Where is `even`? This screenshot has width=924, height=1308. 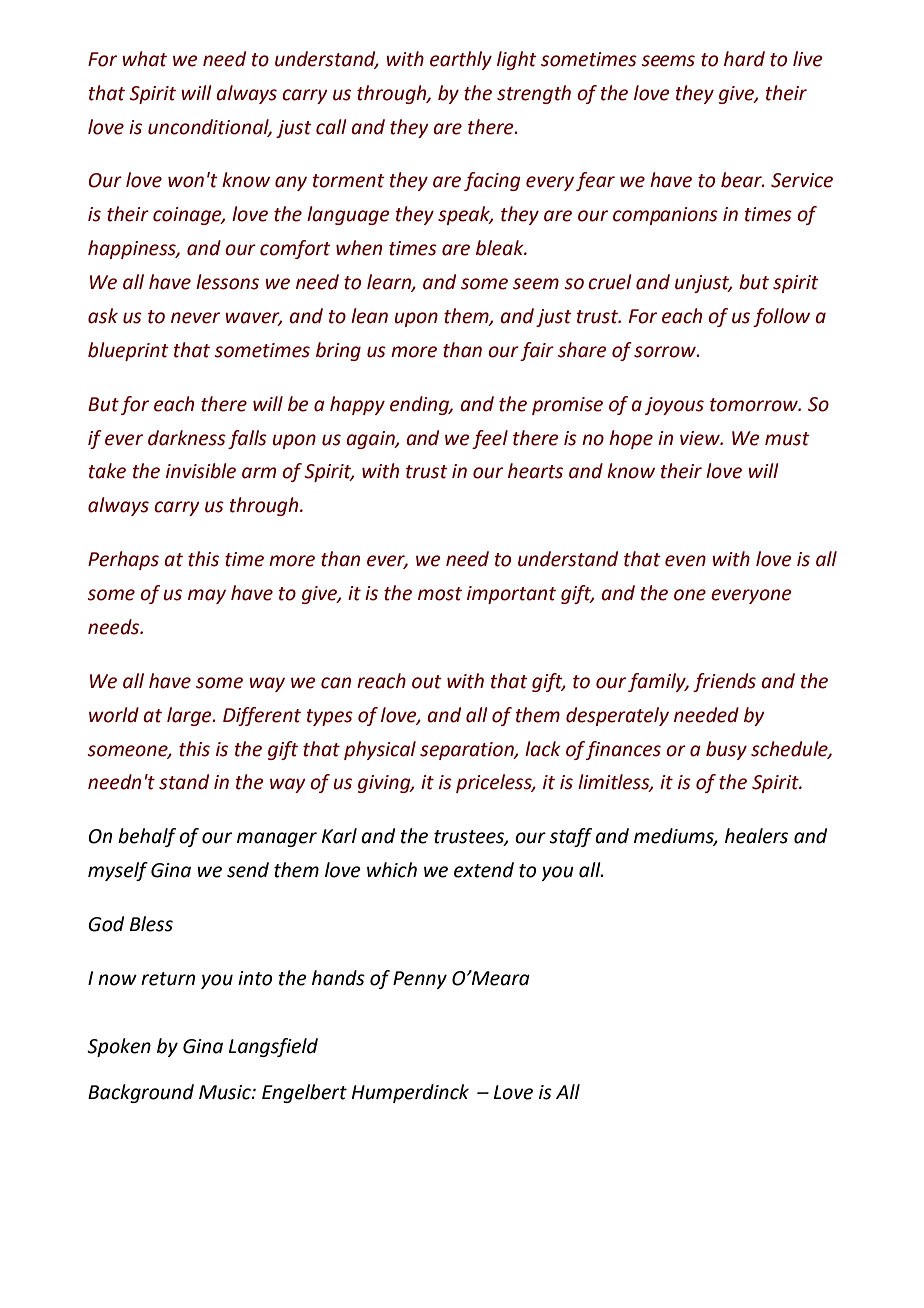
even is located at coordinates (685, 561).
